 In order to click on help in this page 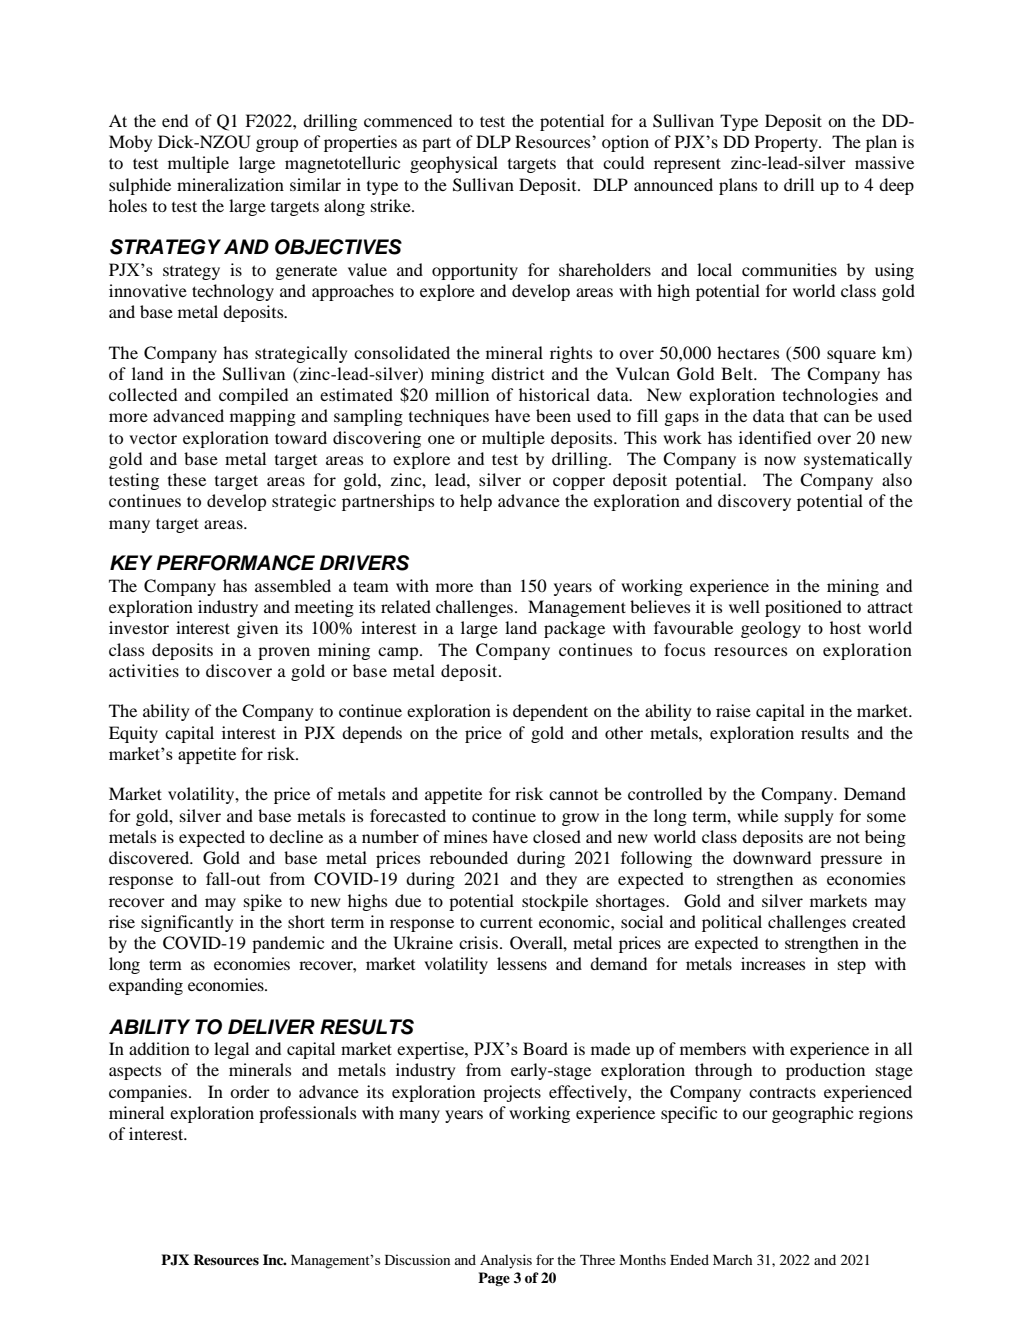, I will do `click(476, 502)`.
